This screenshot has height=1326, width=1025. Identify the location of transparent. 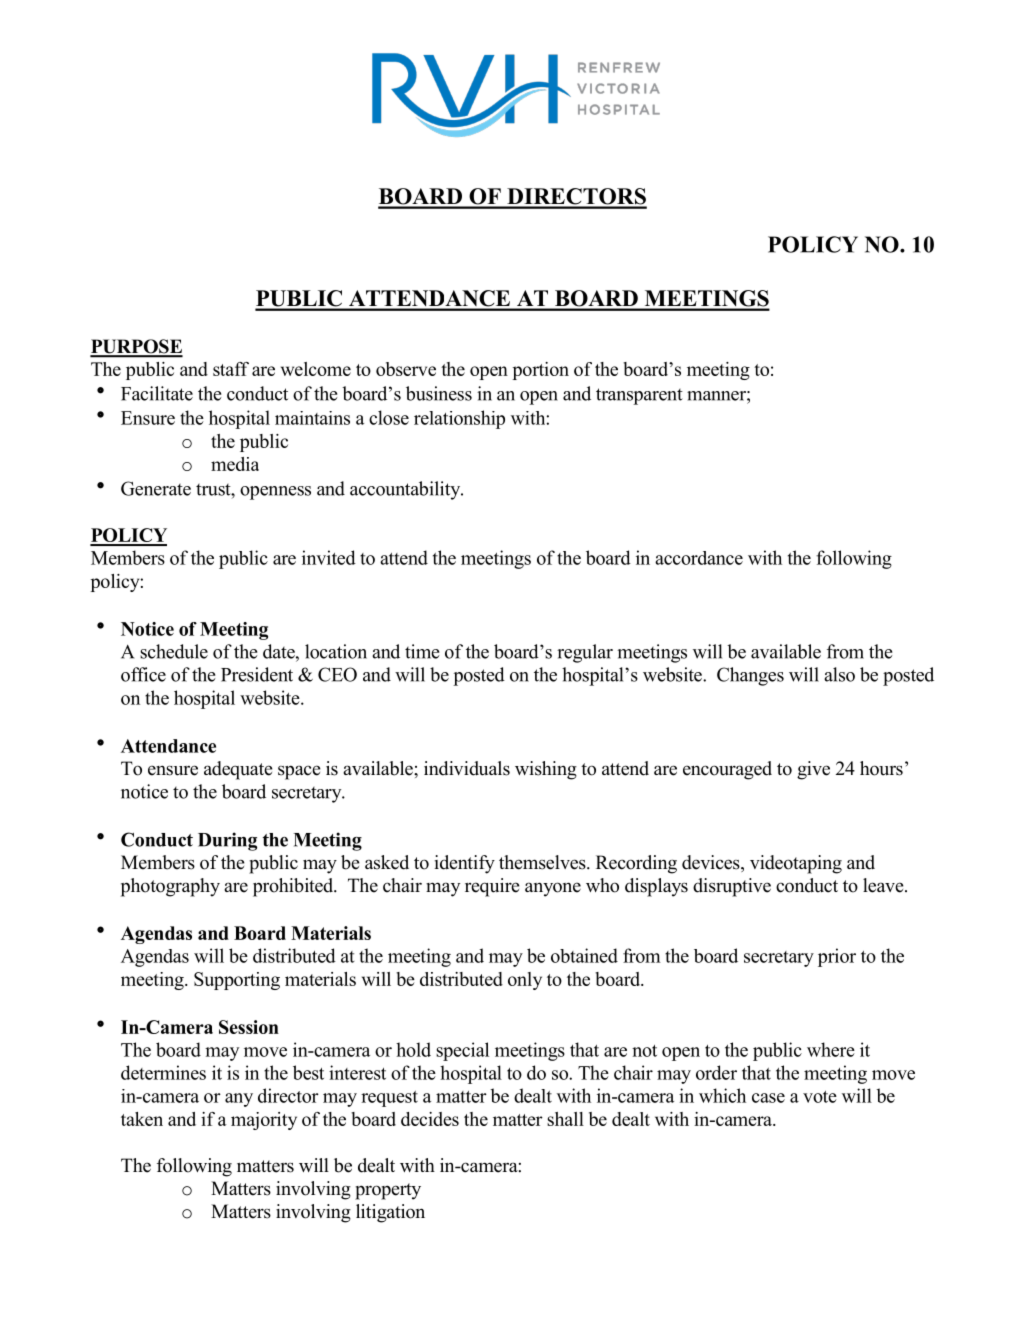
(639, 396).
